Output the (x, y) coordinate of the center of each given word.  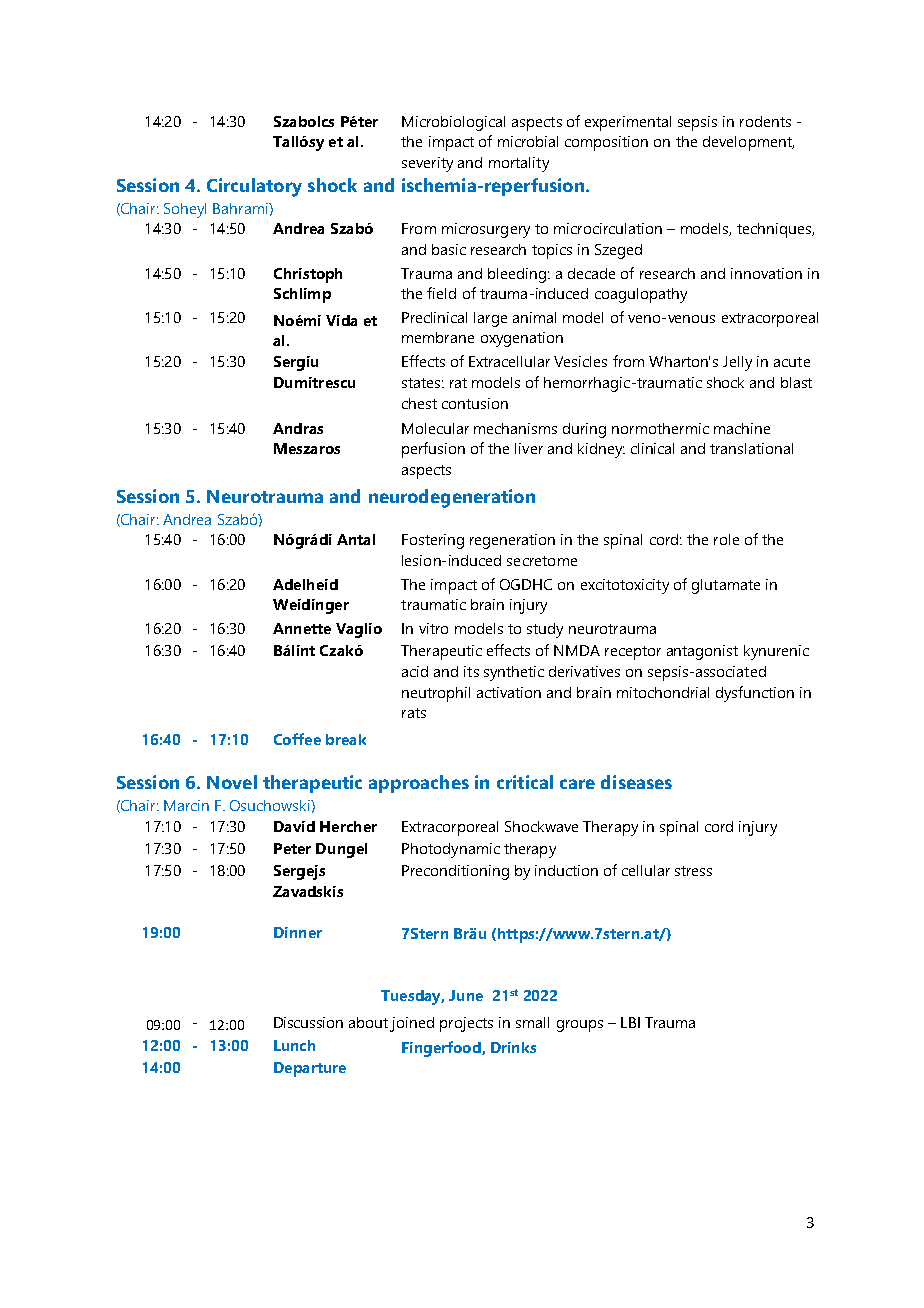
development (748, 143)
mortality (519, 164)
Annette (302, 628)
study (545, 630)
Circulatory (254, 187)
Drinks (513, 1047)
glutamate (726, 586)
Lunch (294, 1045)
